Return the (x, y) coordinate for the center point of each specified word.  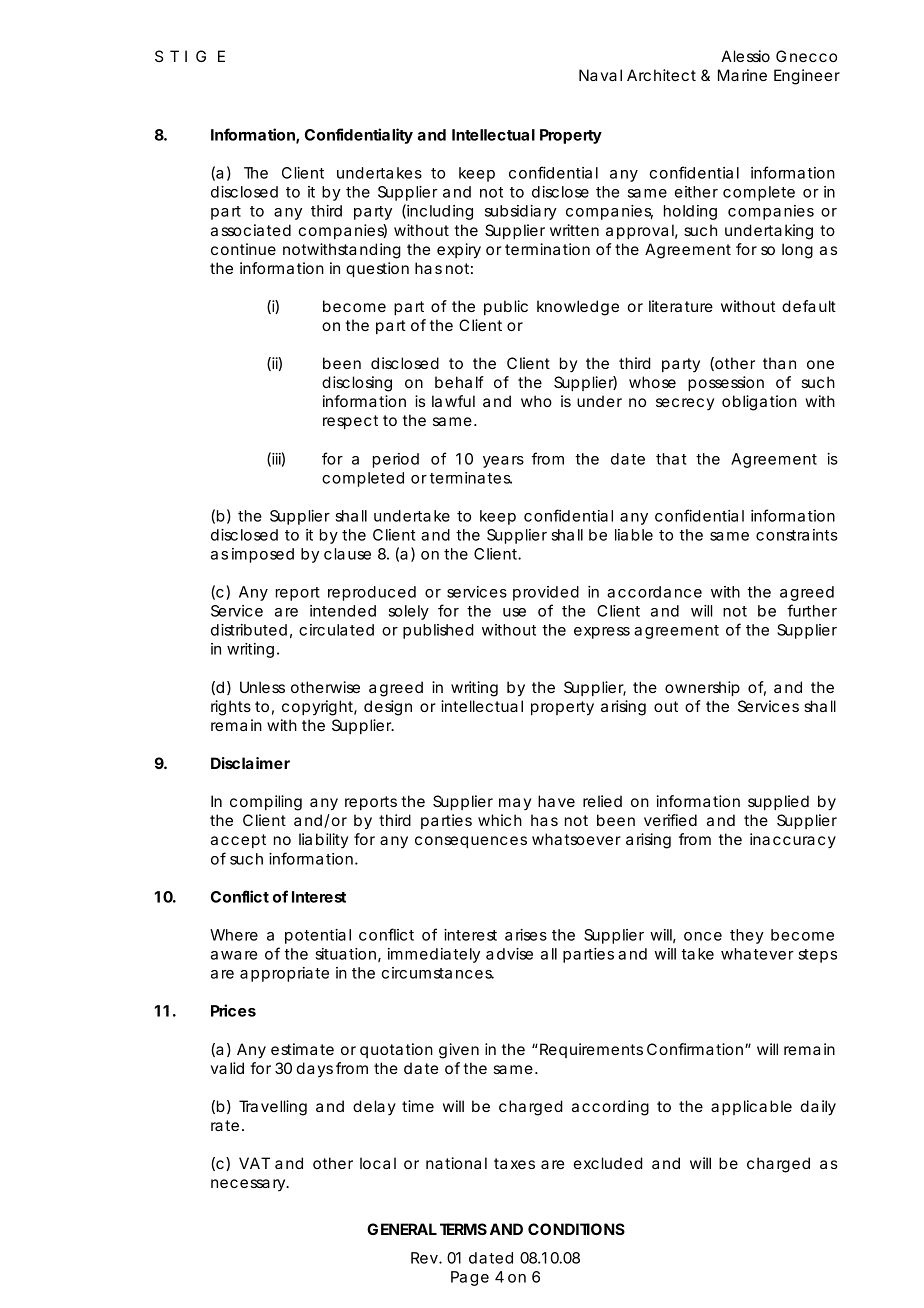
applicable (751, 1107)
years (503, 462)
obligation (759, 403)
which (500, 820)
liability (323, 841)
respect (350, 422)
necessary (249, 1185)
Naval (600, 75)
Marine (742, 75)
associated (251, 230)
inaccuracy (793, 841)
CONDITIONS (576, 1229)
